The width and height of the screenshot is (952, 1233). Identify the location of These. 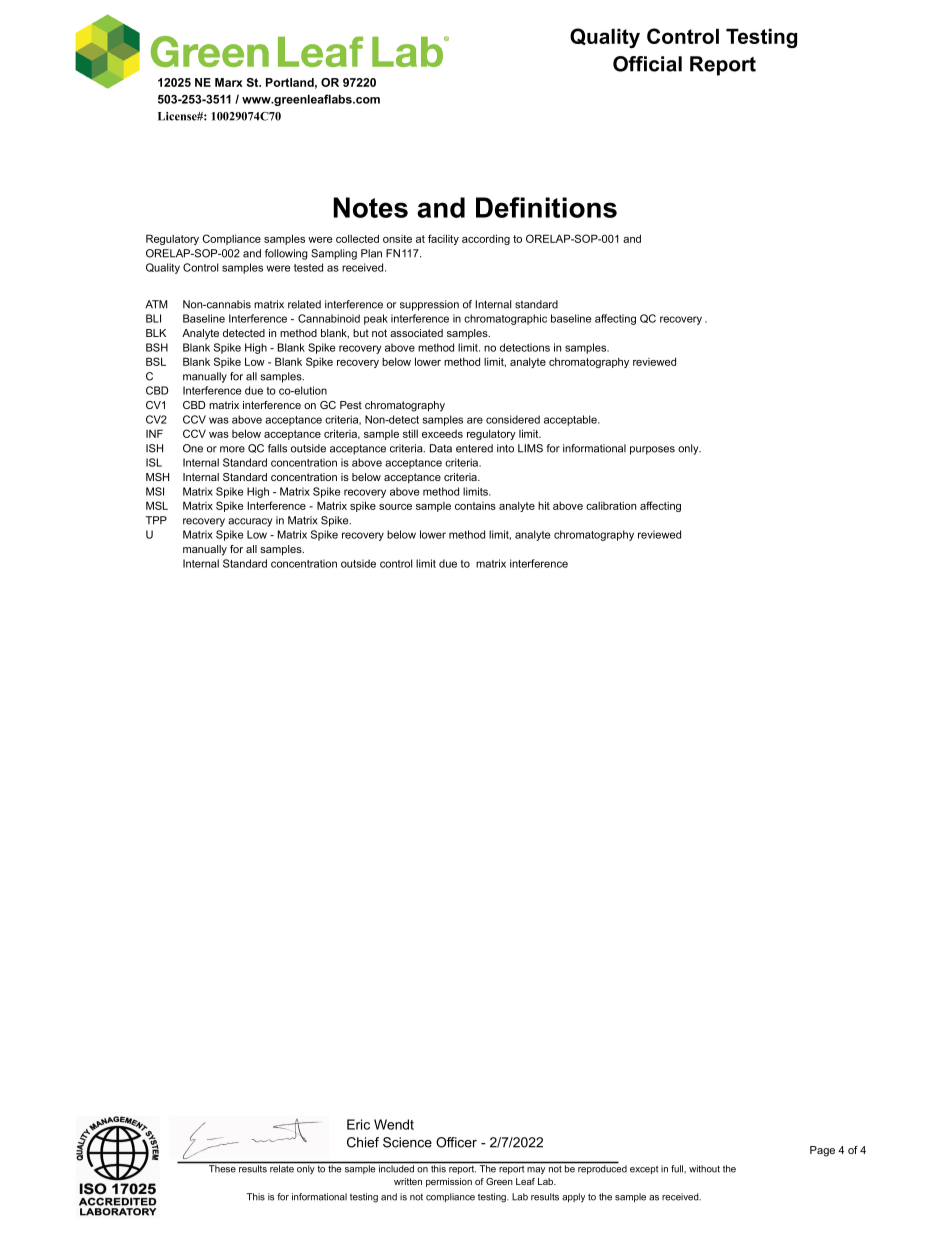
(222, 1169).
